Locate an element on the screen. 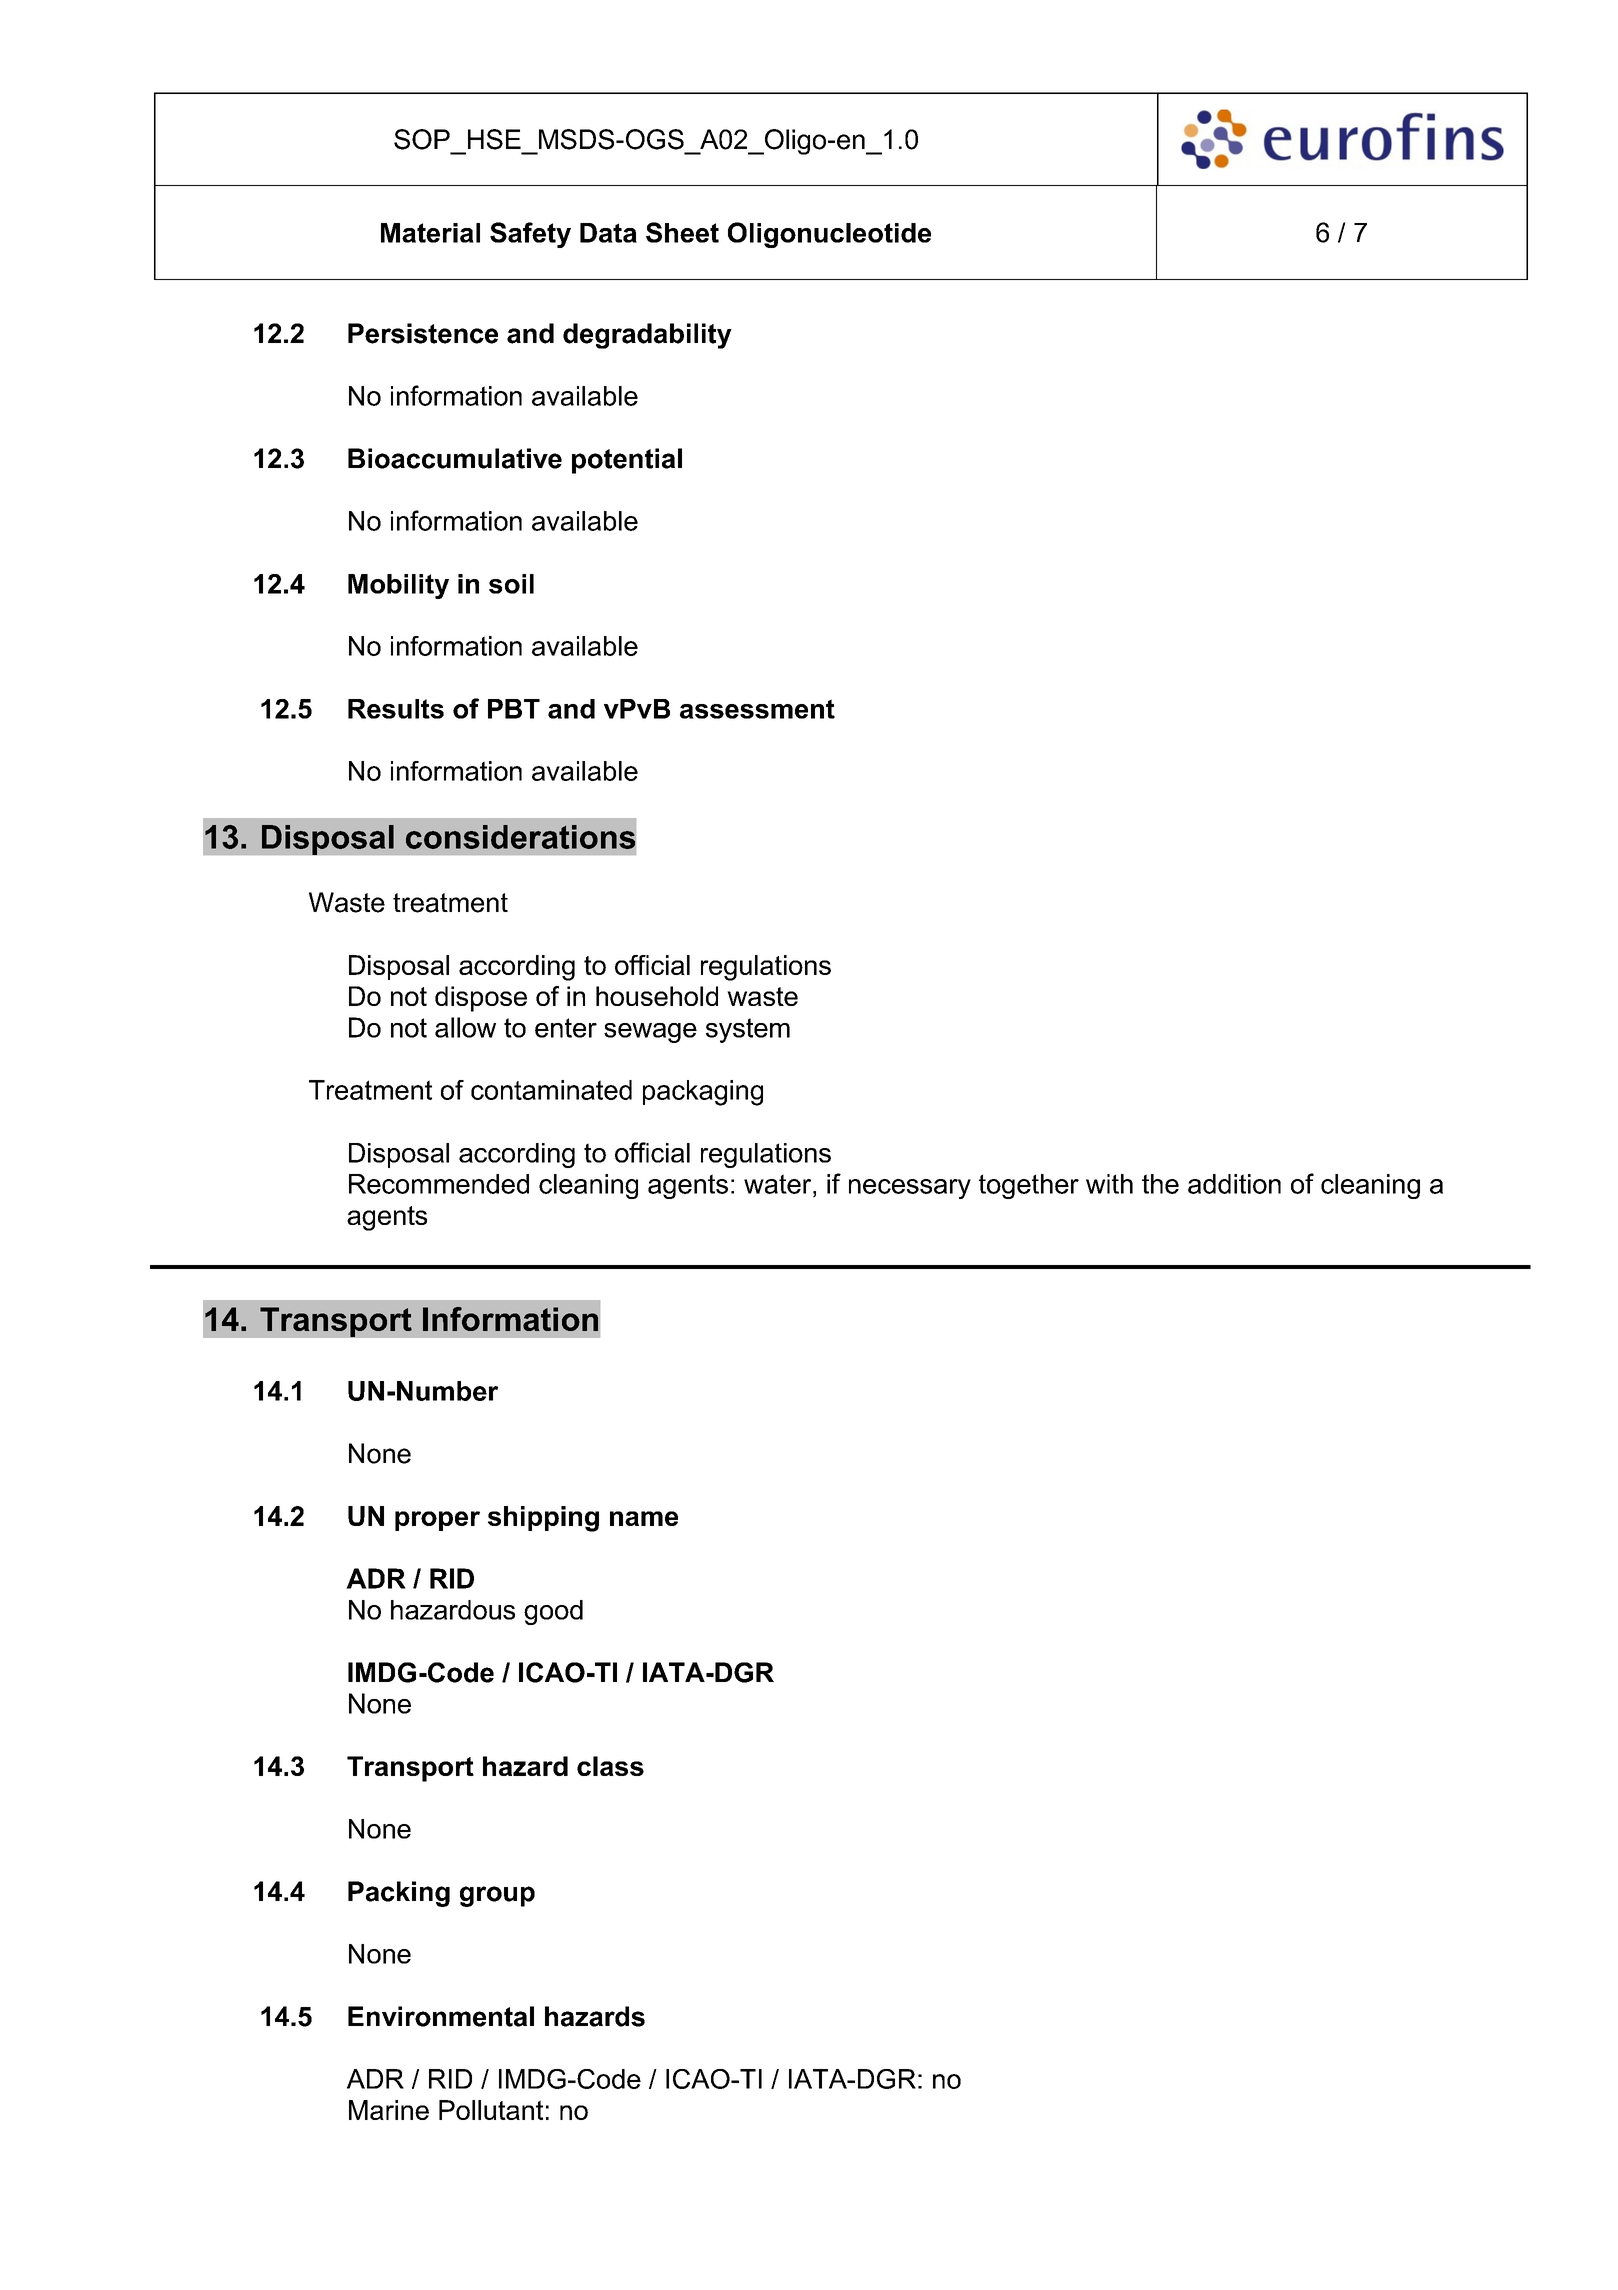 The height and width of the screenshot is (2290, 1618). with is located at coordinates (1109, 1184).
